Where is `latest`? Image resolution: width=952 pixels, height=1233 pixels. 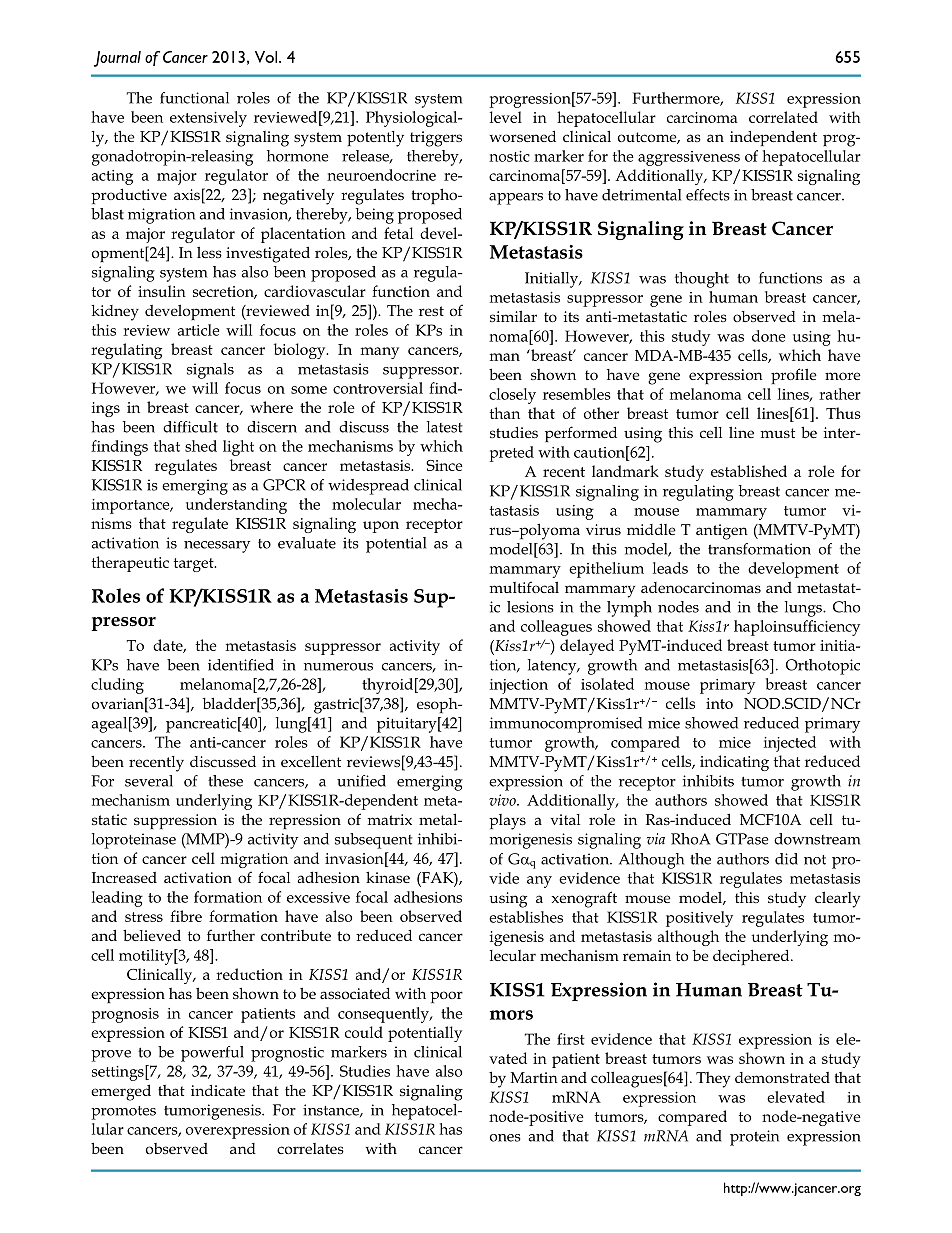 latest is located at coordinates (444, 427).
